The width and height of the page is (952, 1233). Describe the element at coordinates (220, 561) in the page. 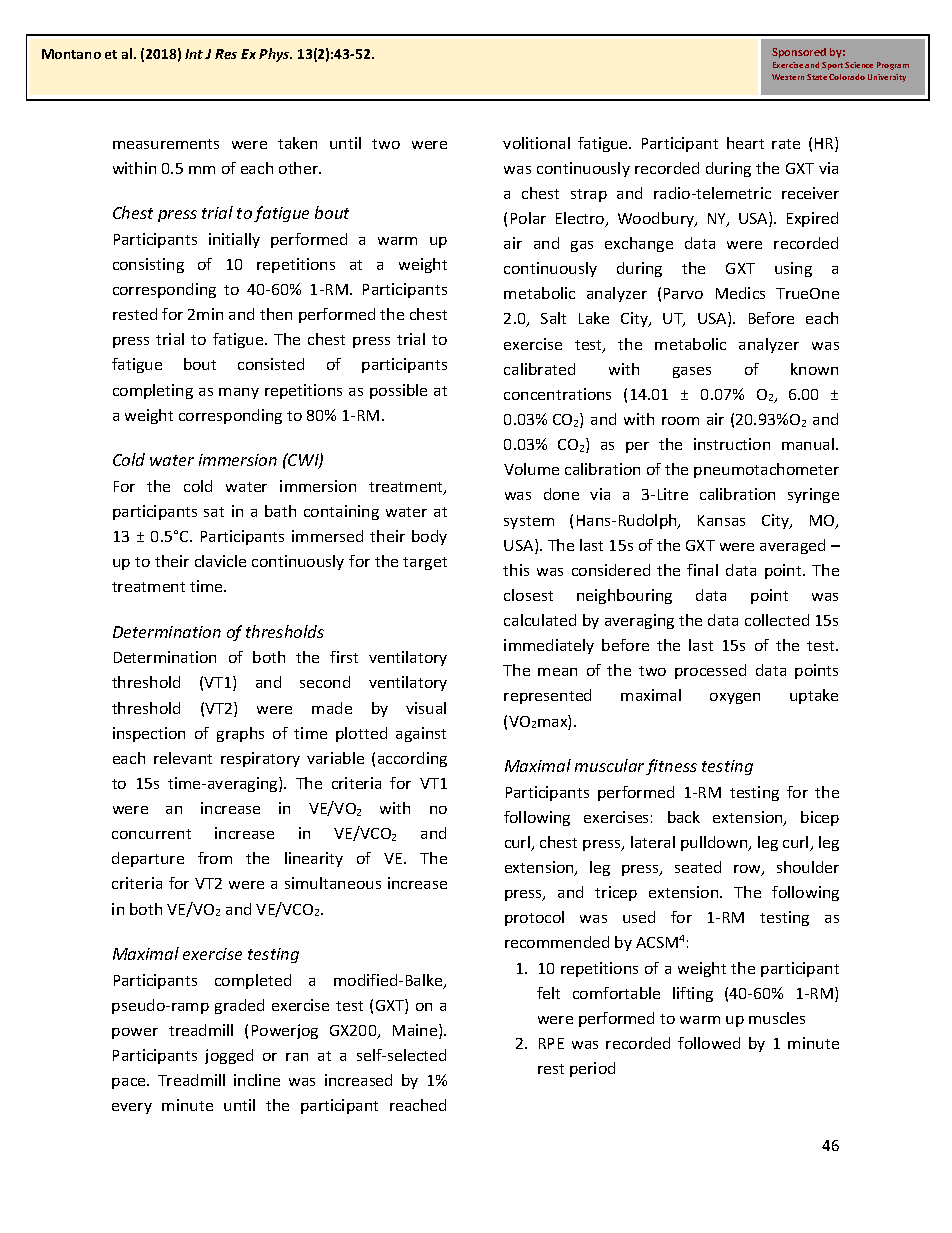

I see `clavicle` at that location.
